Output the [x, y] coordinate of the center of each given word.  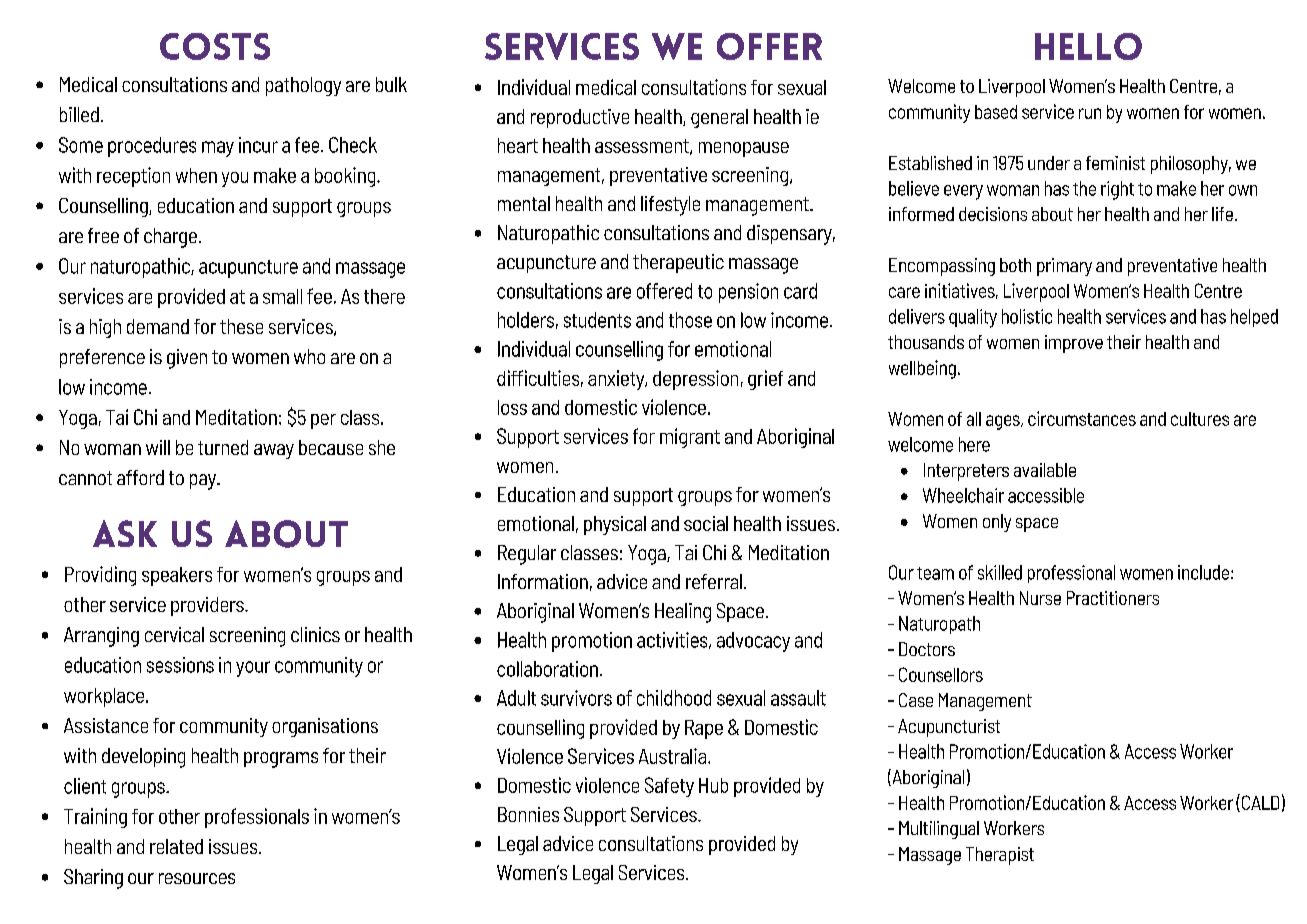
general [719, 118]
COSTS [215, 46]
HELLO [1088, 46]
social [706, 523]
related [176, 846]
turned [223, 447]
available [1045, 470]
